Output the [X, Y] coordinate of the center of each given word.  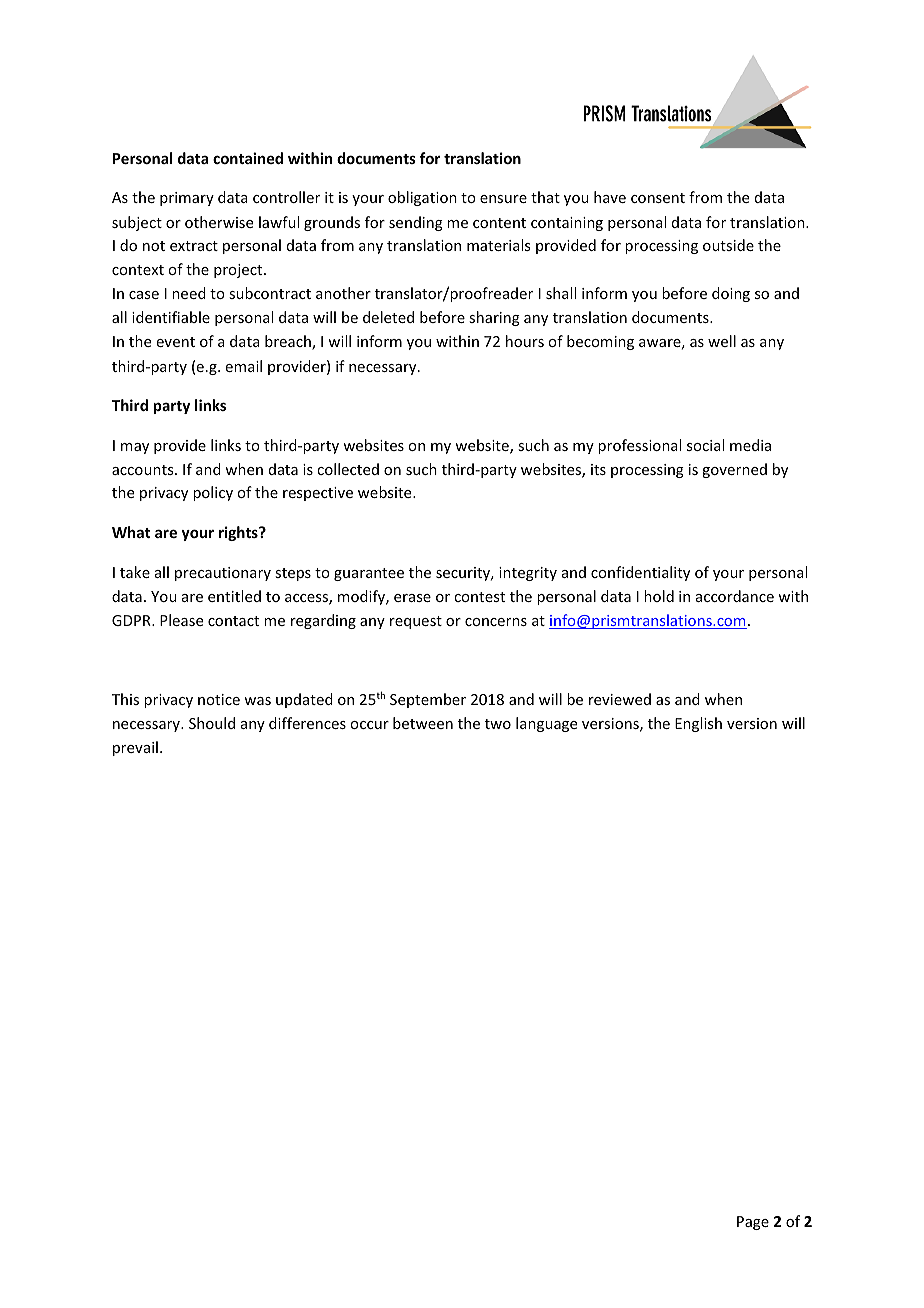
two [498, 724]
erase [412, 598]
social [705, 445]
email [244, 366]
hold [659, 596]
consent [658, 198]
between [423, 723]
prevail [135, 748]
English [698, 724]
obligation [422, 198]
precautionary [223, 574]
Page [753, 1223]
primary [187, 199]
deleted [388, 317]
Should [212, 723]
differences [307, 723]
